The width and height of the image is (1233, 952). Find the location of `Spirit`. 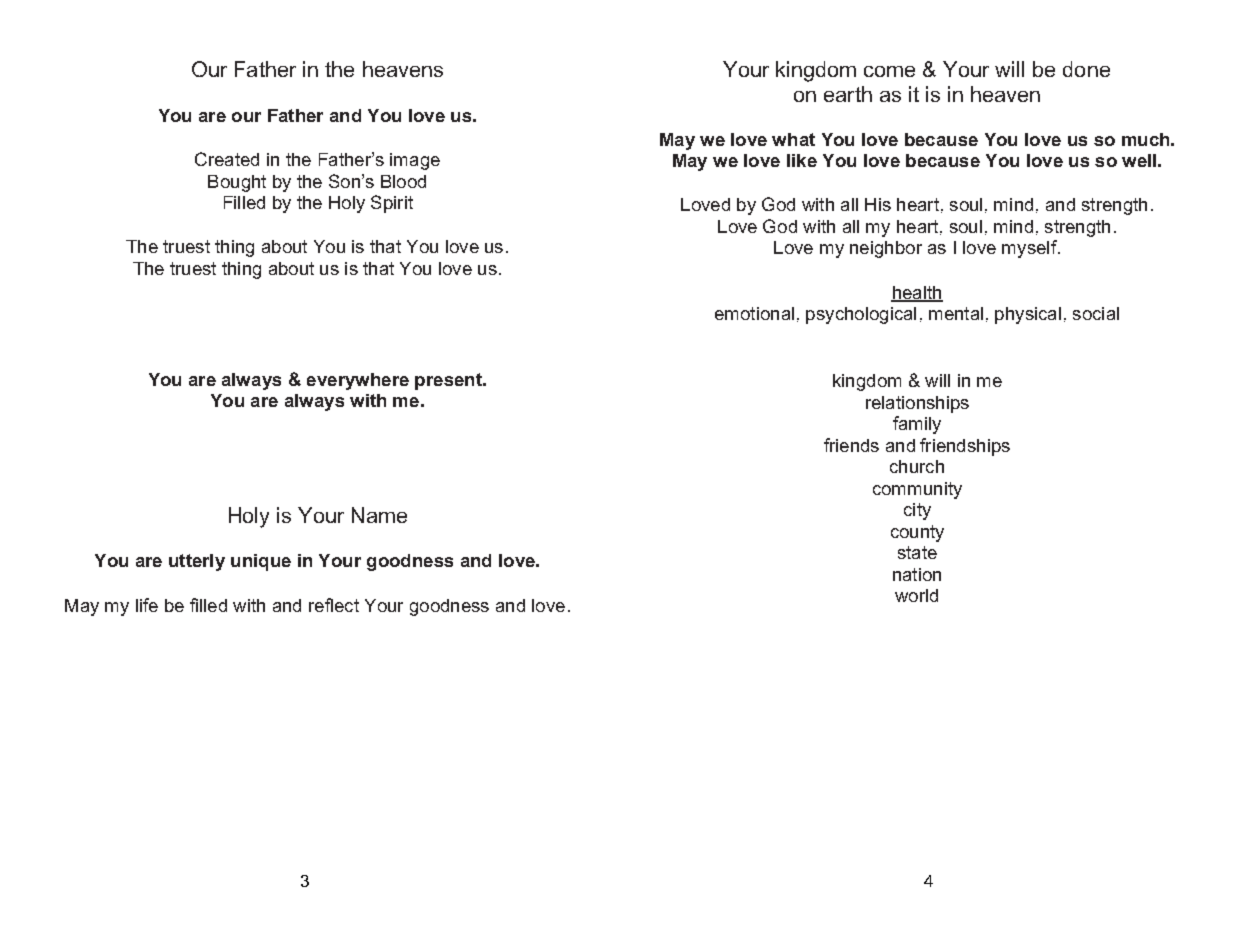

Spirit is located at coordinates (392, 204).
